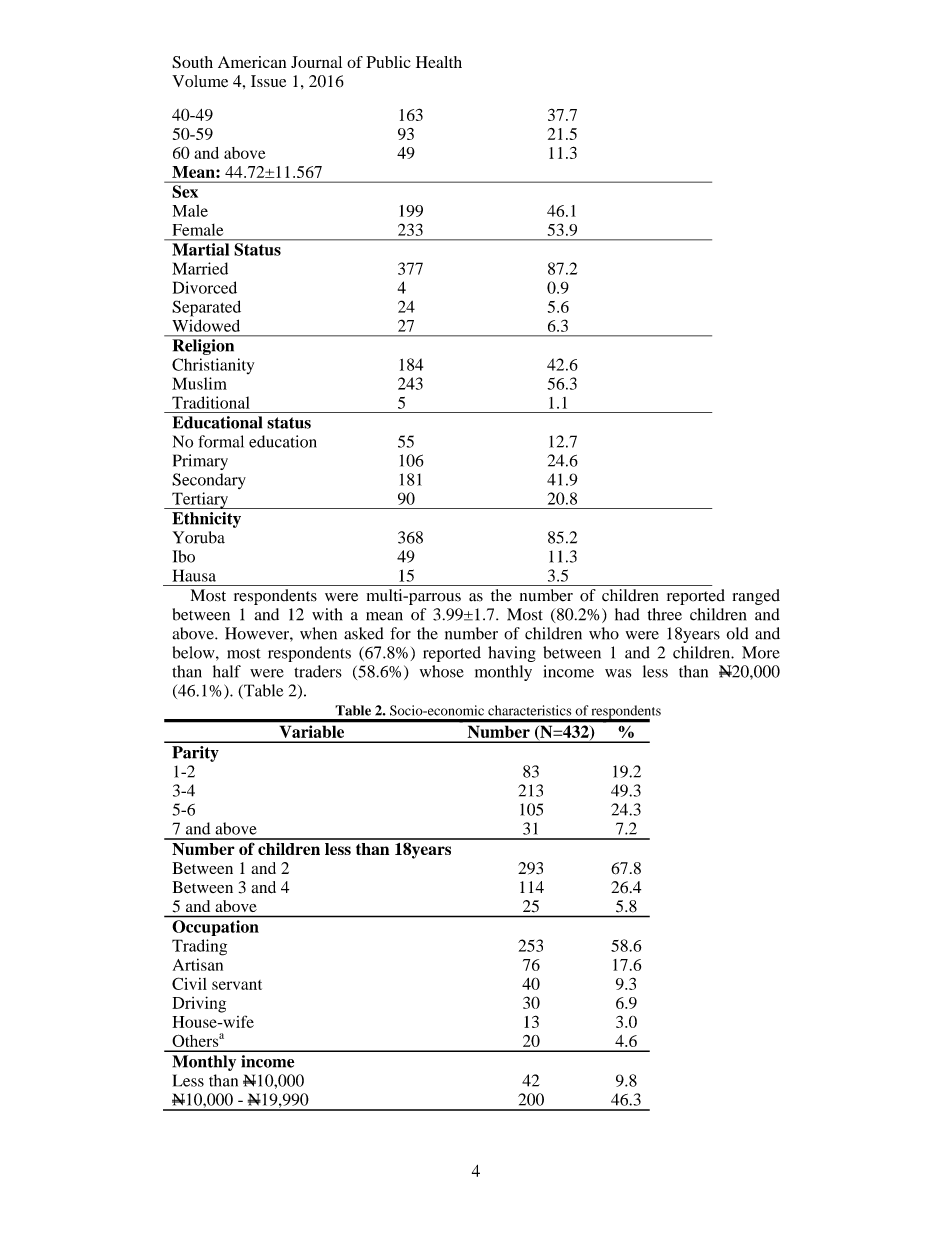 Image resolution: width=952 pixels, height=1233 pixels. I want to click on Artisan, so click(198, 964).
